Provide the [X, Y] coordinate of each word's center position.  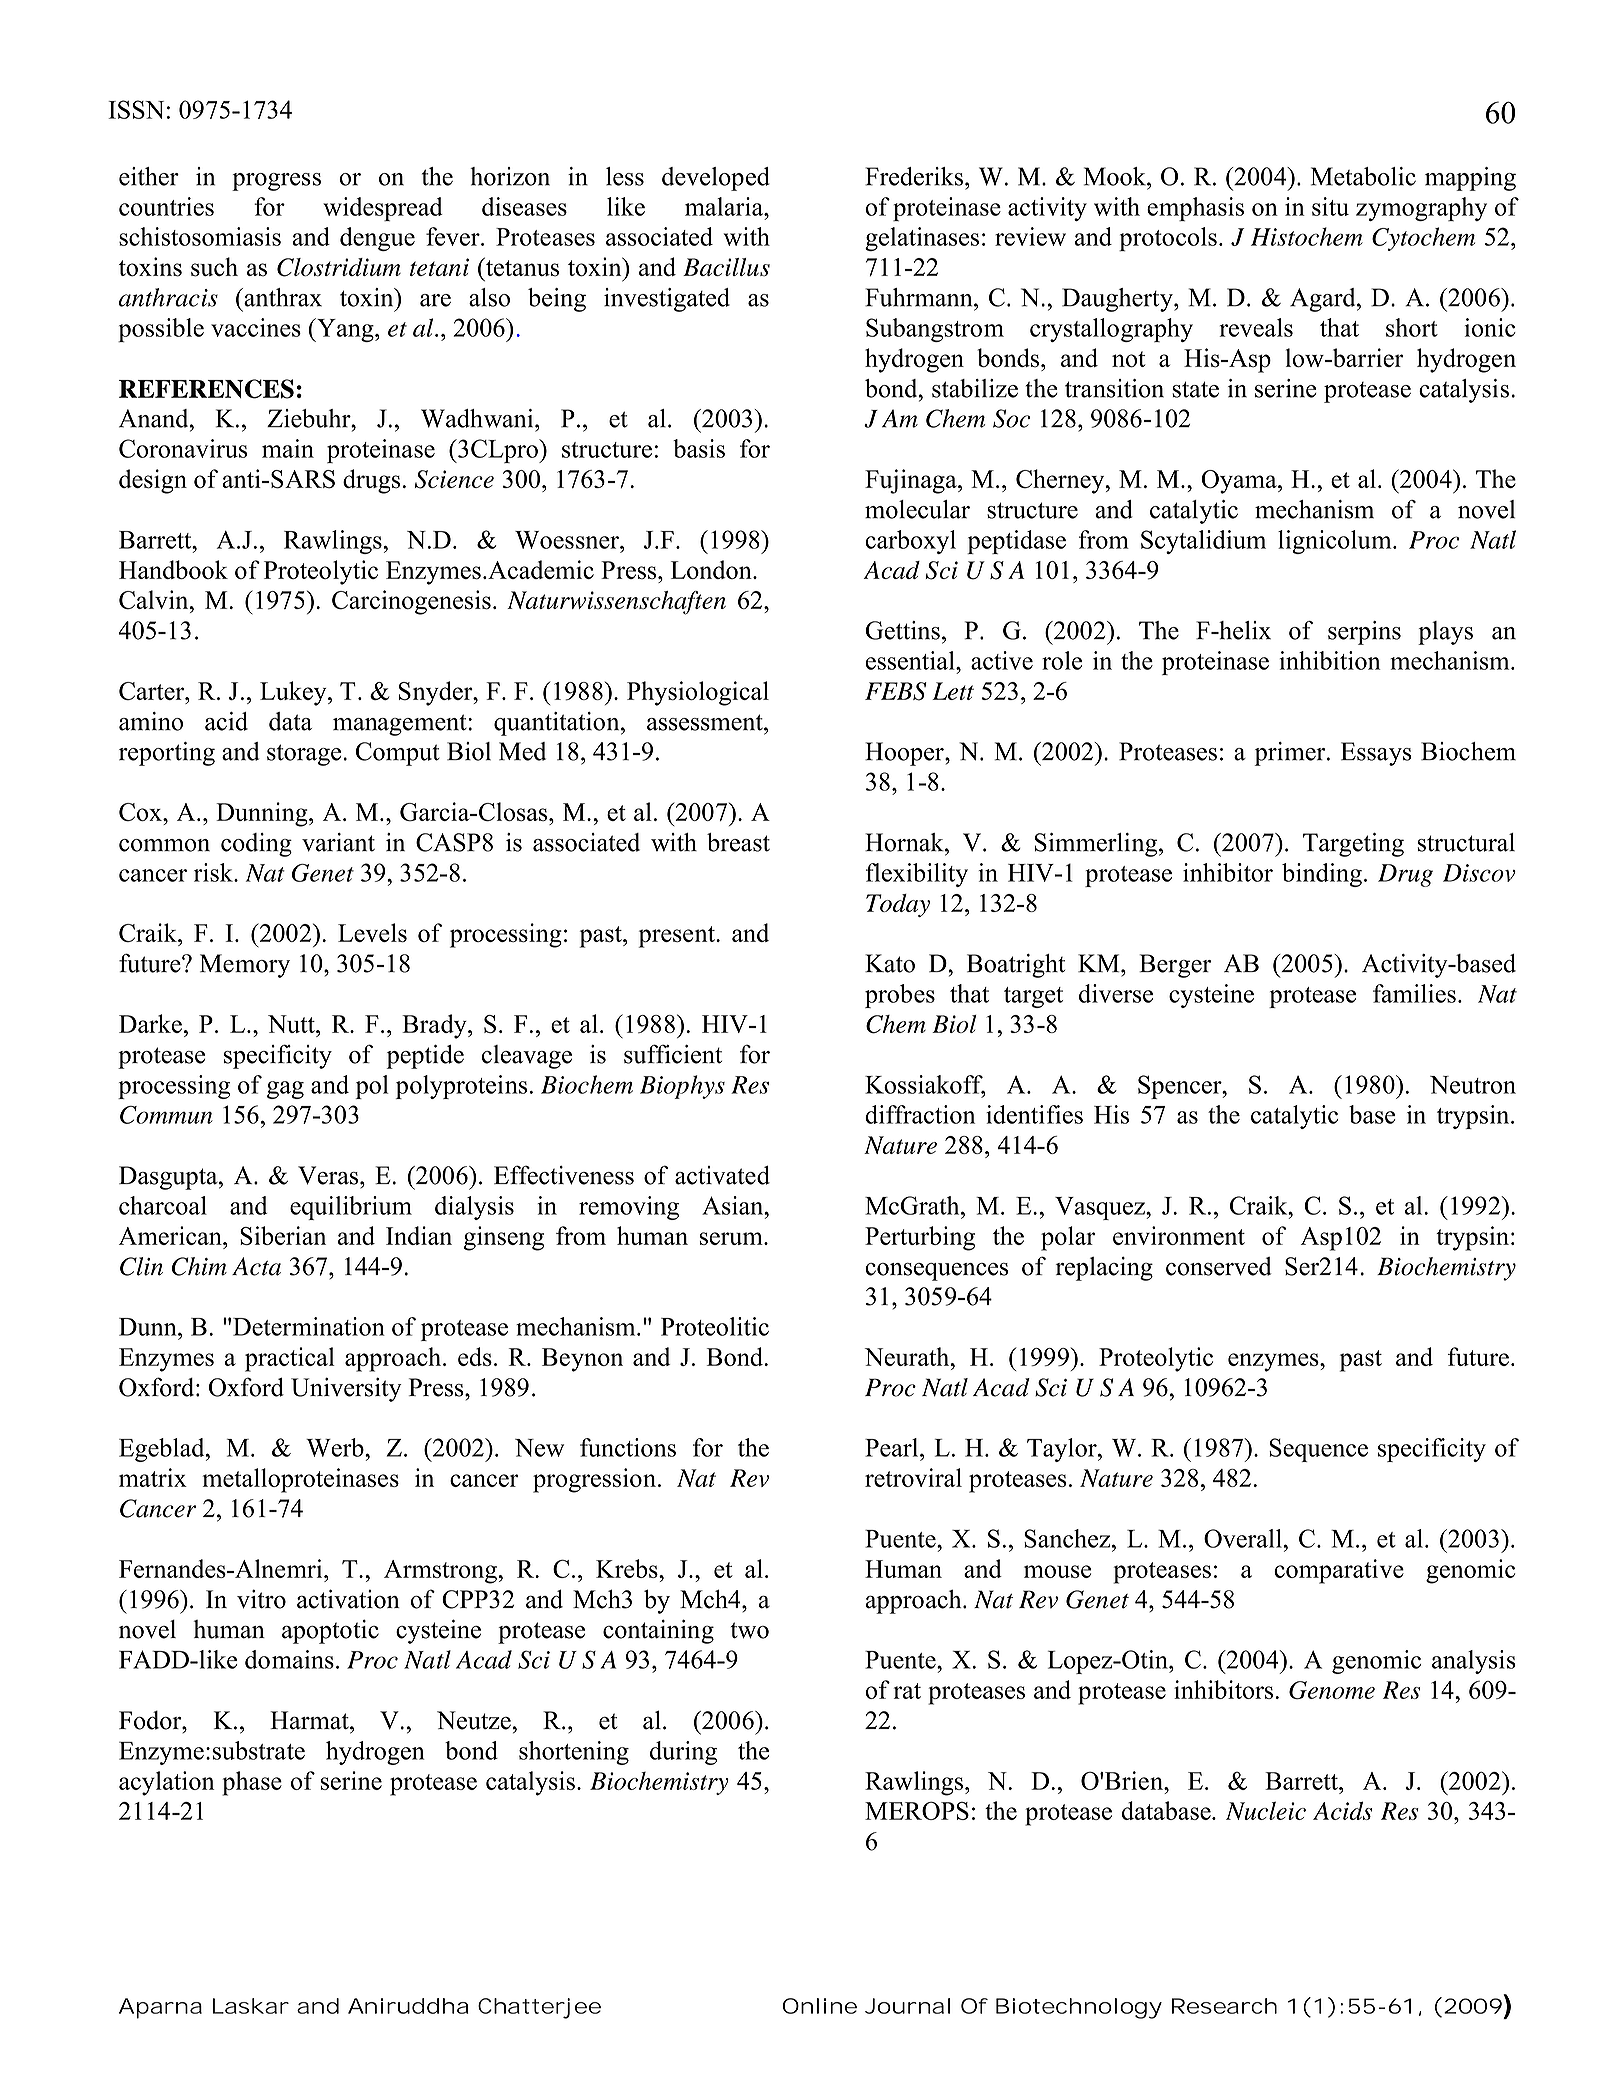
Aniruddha [408, 2006]
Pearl [893, 1447]
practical [290, 1359]
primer [1291, 754]
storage [305, 755]
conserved [1219, 1266]
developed [716, 179]
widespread [383, 209]
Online [820, 2006]
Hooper [905, 754]
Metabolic [1363, 176]
